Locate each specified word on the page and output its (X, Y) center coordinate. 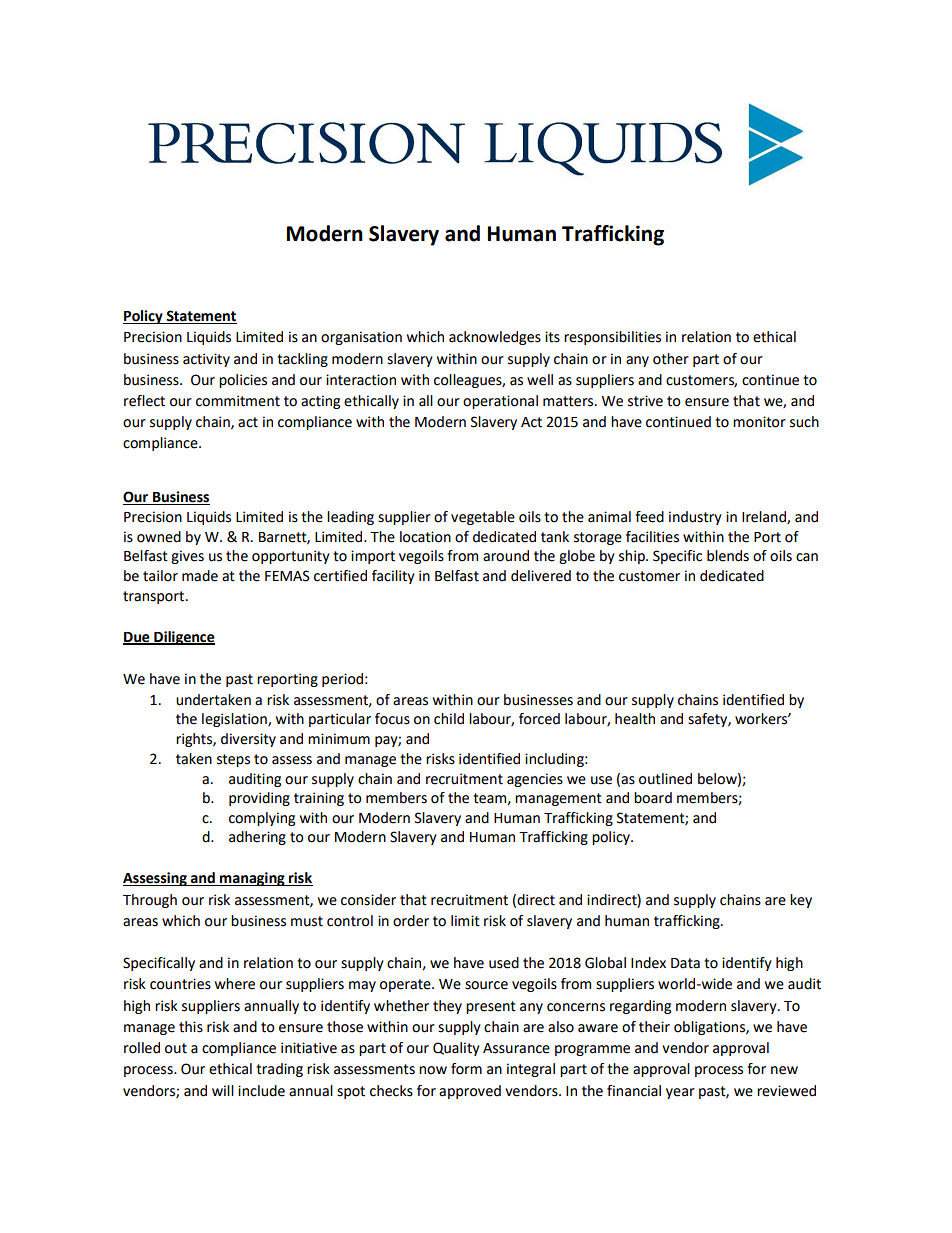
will (223, 1090)
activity (206, 360)
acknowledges (495, 338)
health (635, 719)
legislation (235, 720)
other (671, 359)
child (449, 719)
